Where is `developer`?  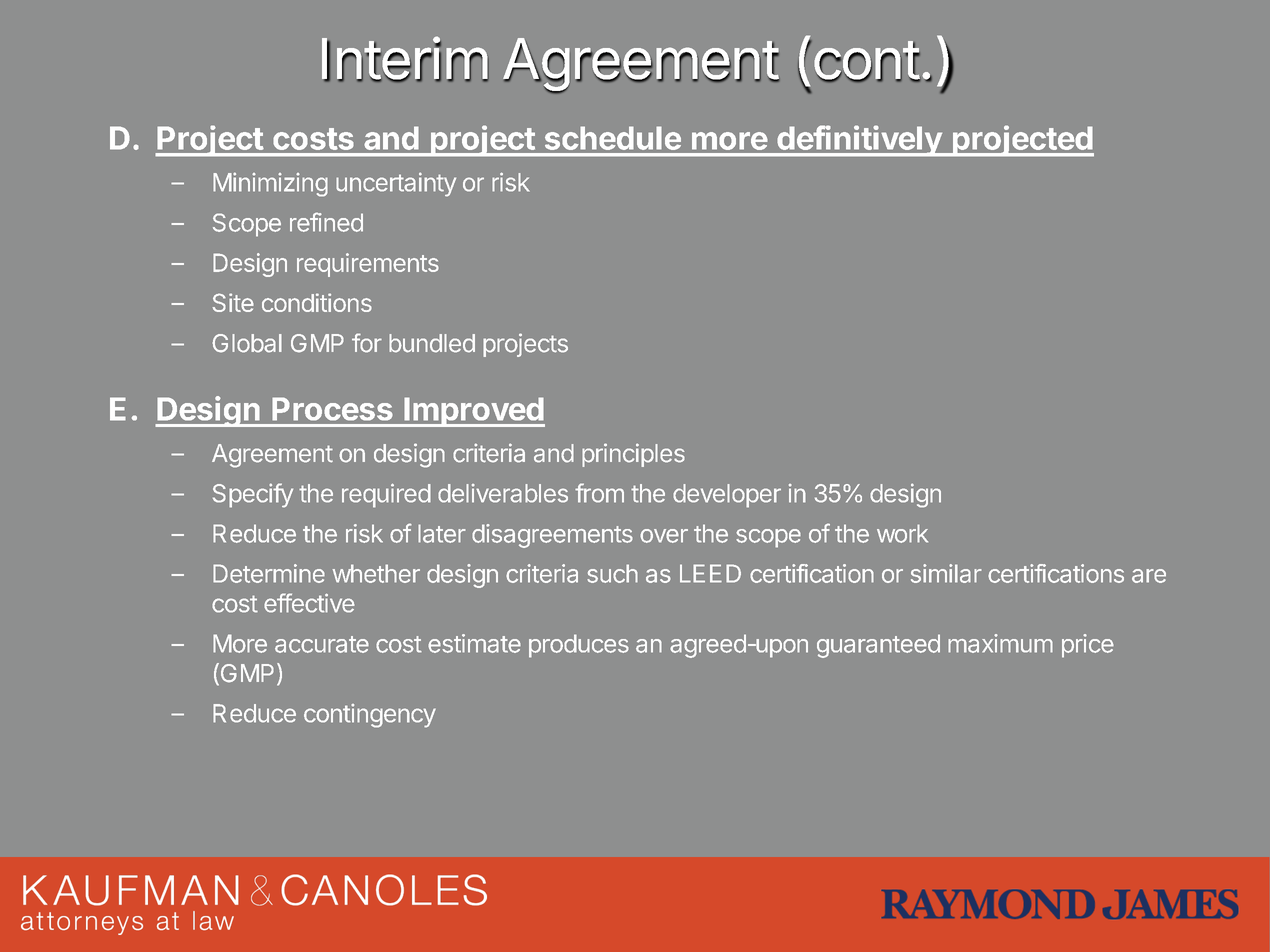
developer is located at coordinates (727, 496).
